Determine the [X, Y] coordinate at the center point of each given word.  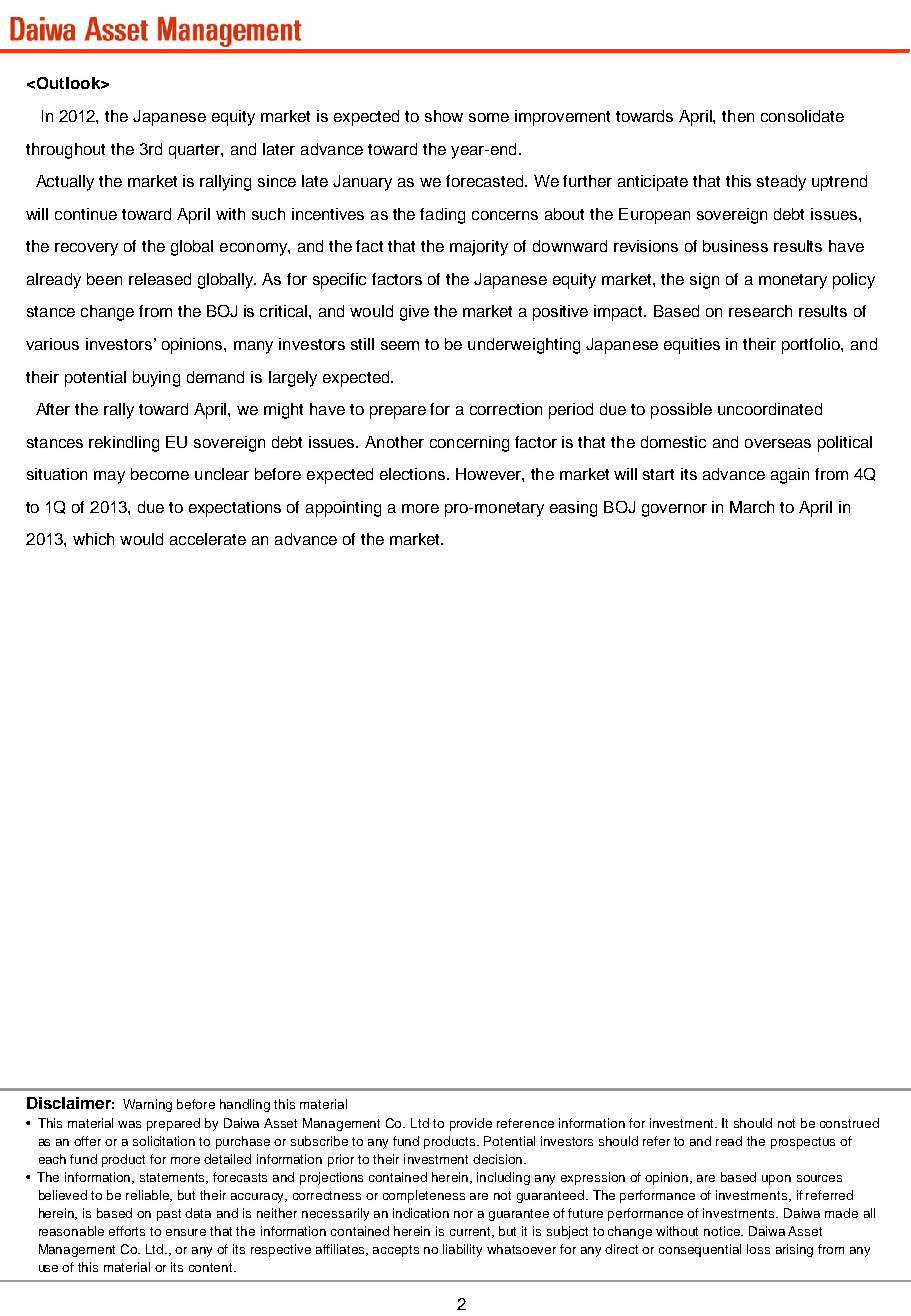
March [752, 507]
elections [414, 474]
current [472, 1232]
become [160, 474]
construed [849, 1123]
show [444, 116]
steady [781, 183]
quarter [196, 151]
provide [471, 1124]
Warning [147, 1105]
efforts [127, 1231]
